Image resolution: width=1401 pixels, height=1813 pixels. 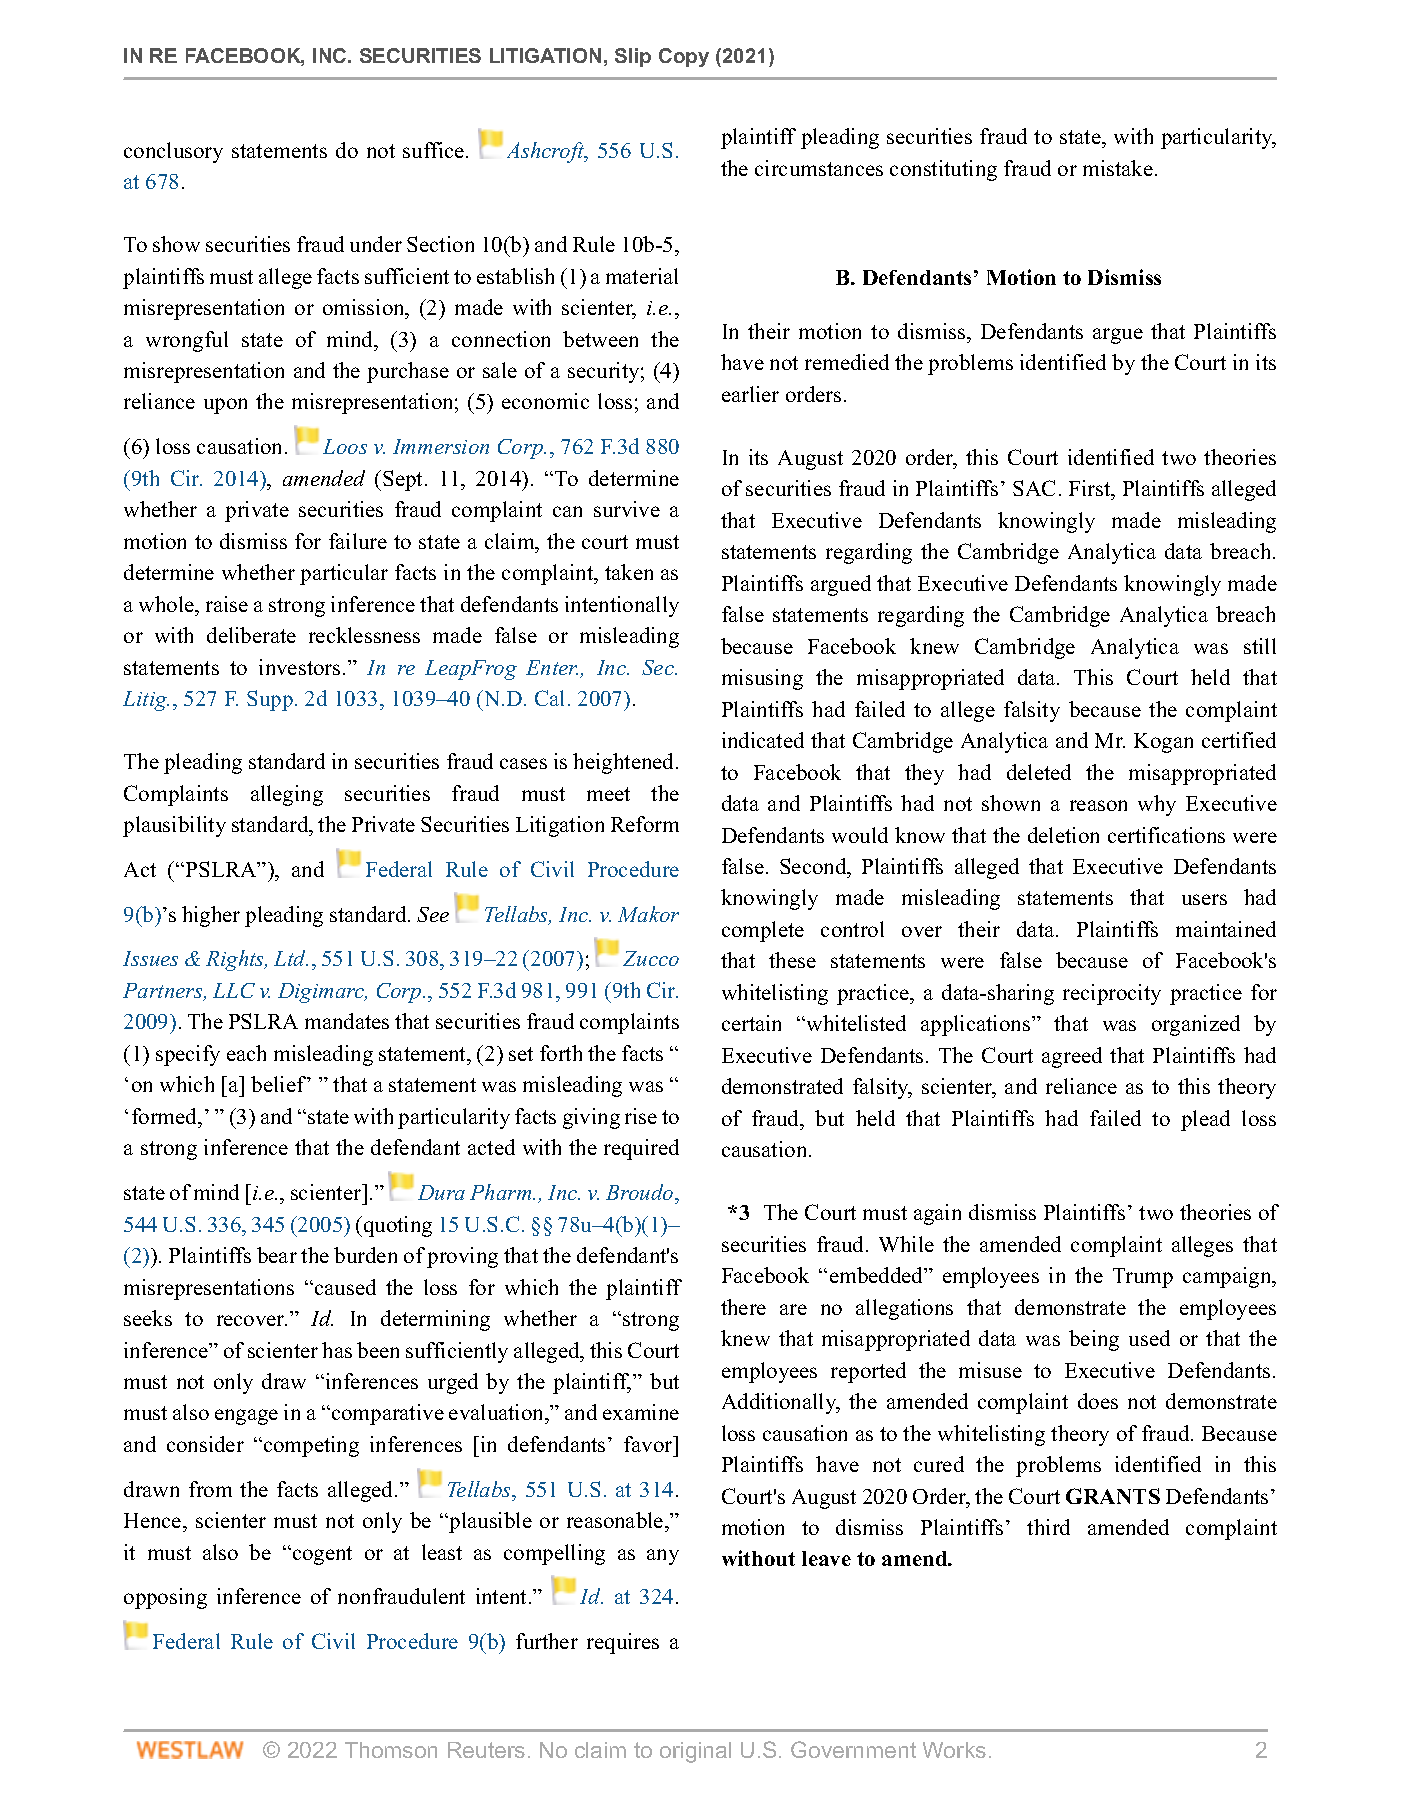 What do you see at coordinates (1204, 899) in the image?
I see `users` at bounding box center [1204, 899].
